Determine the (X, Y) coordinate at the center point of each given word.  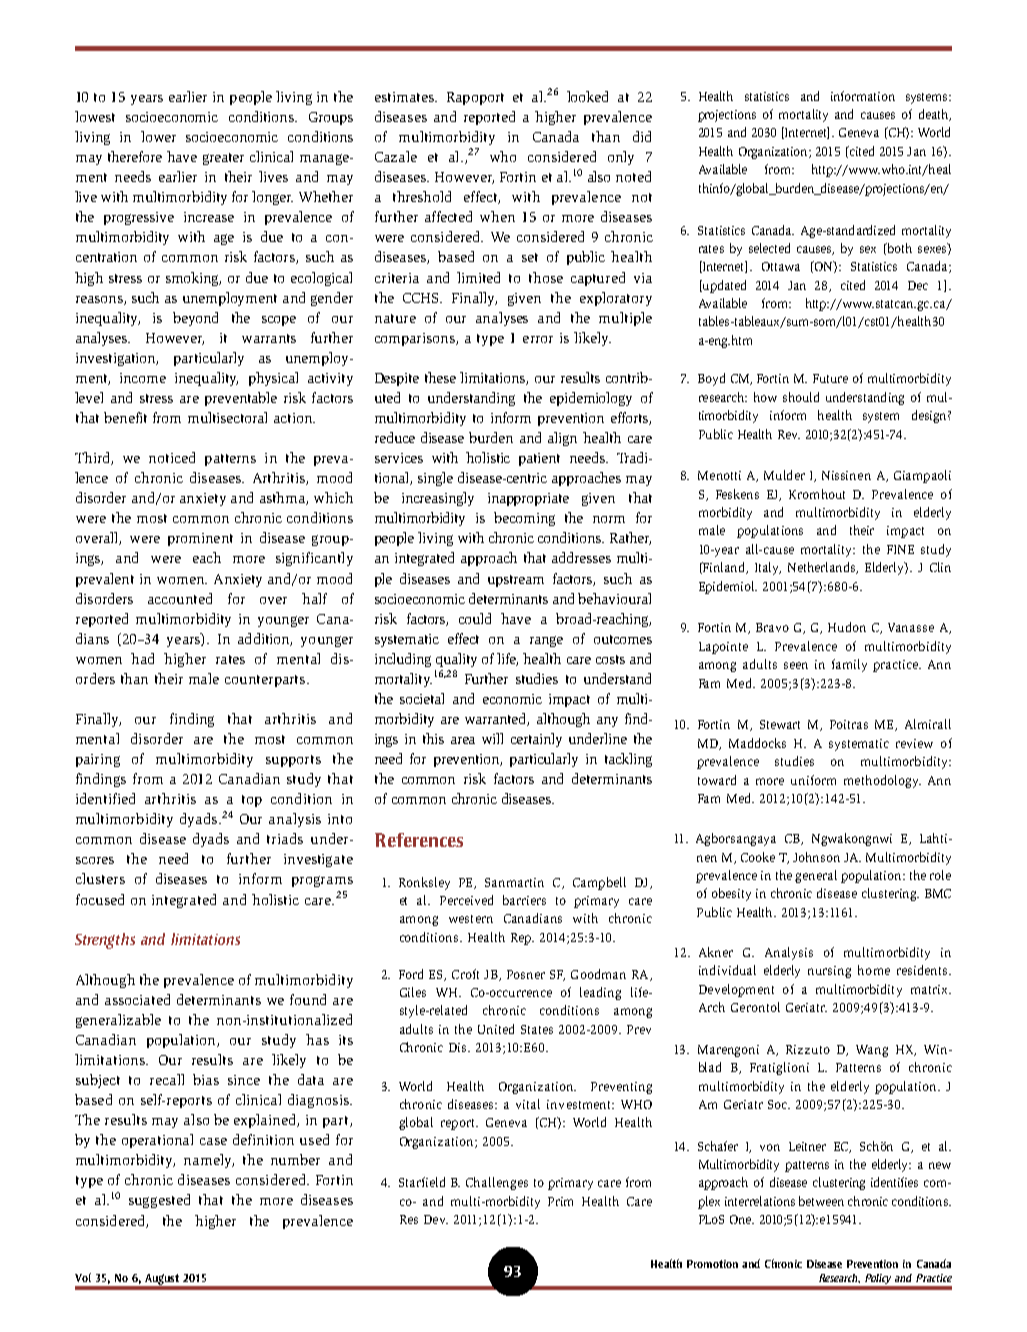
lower (158, 136)
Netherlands (823, 568)
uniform (813, 780)
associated (137, 999)
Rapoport (475, 98)
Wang (872, 1051)
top (252, 801)
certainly (536, 740)
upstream (516, 581)
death (934, 115)
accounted (180, 598)
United (496, 1029)
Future (830, 378)
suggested (159, 1201)
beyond (195, 319)
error (538, 339)
